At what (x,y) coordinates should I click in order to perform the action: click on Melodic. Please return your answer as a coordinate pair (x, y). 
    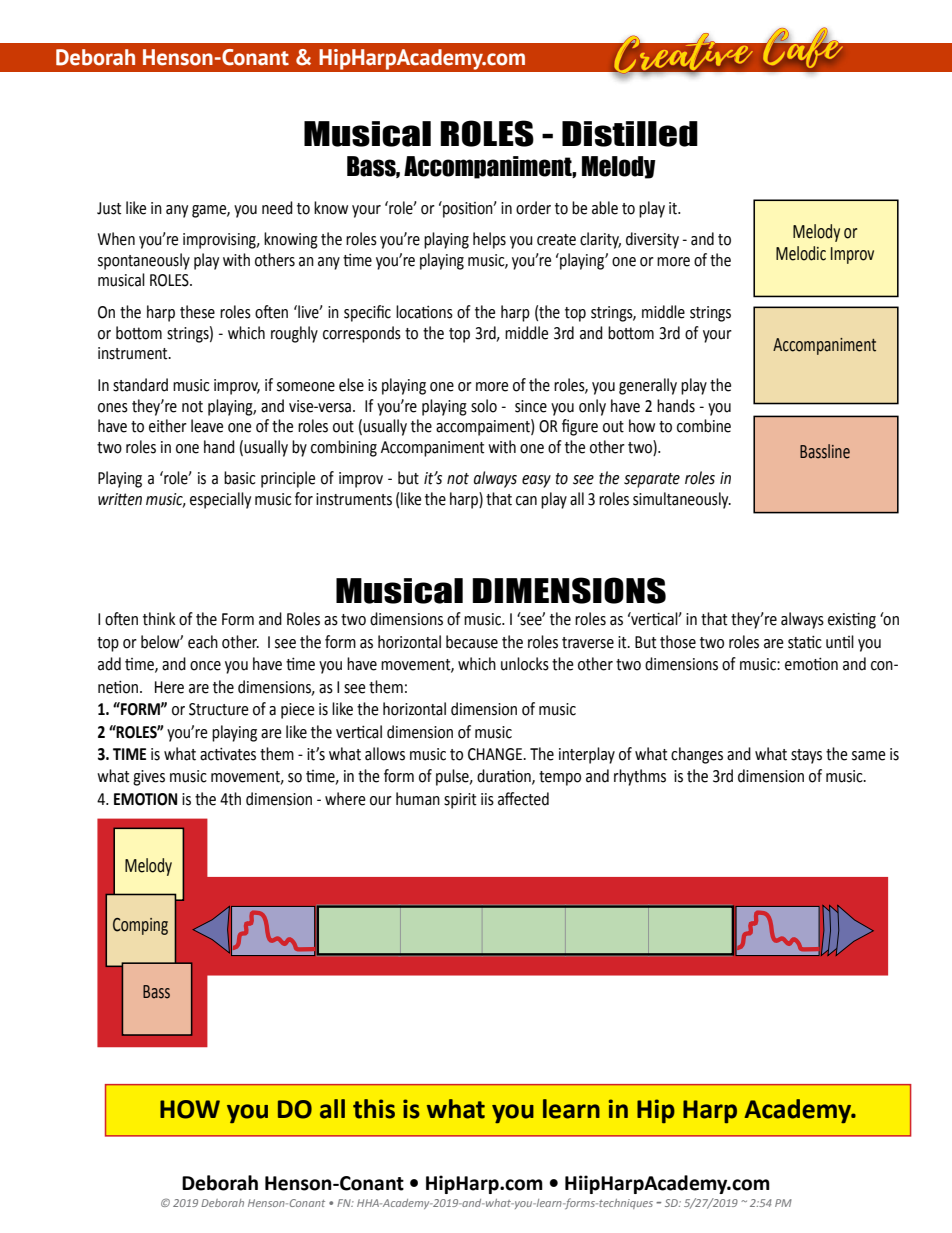
    Looking at the image, I should click on (801, 253).
